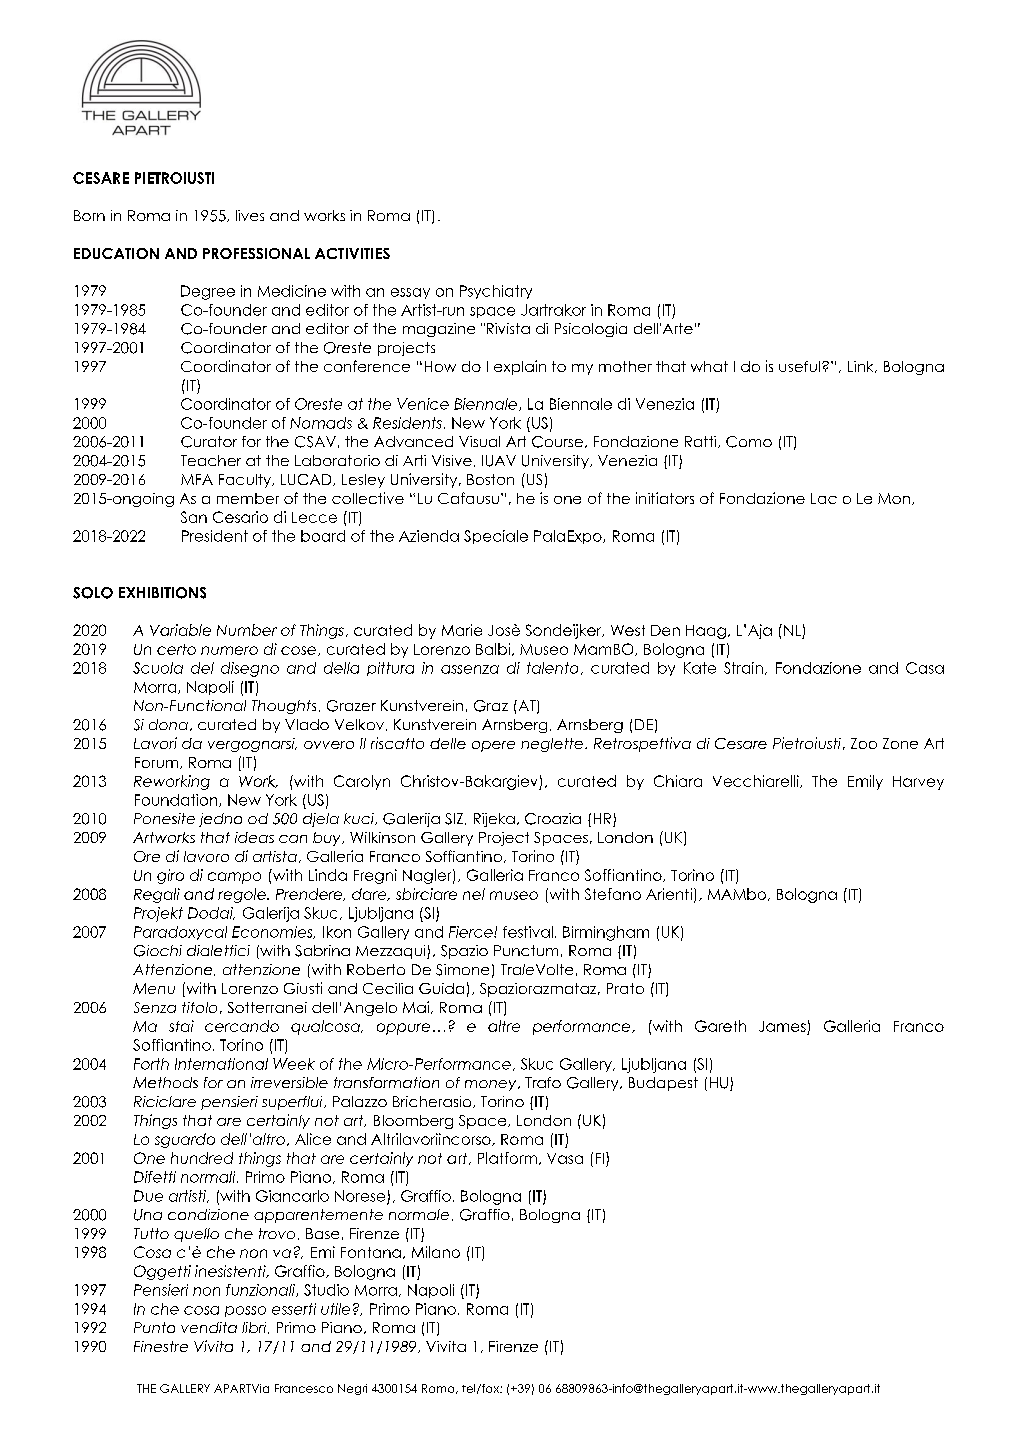  I want to click on Emily, so click(865, 782).
